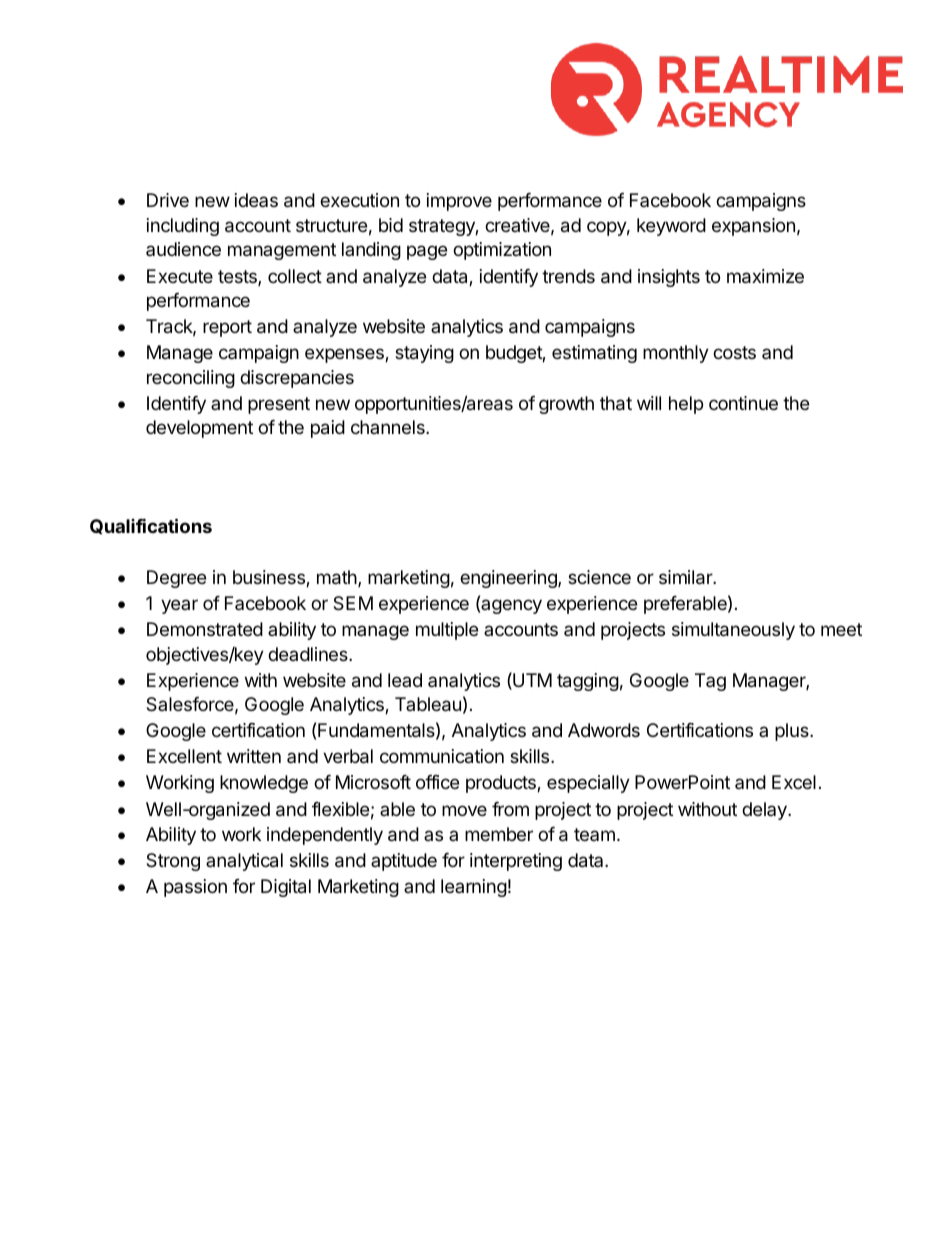 The image size is (952, 1233). I want to click on growth, so click(566, 405).
